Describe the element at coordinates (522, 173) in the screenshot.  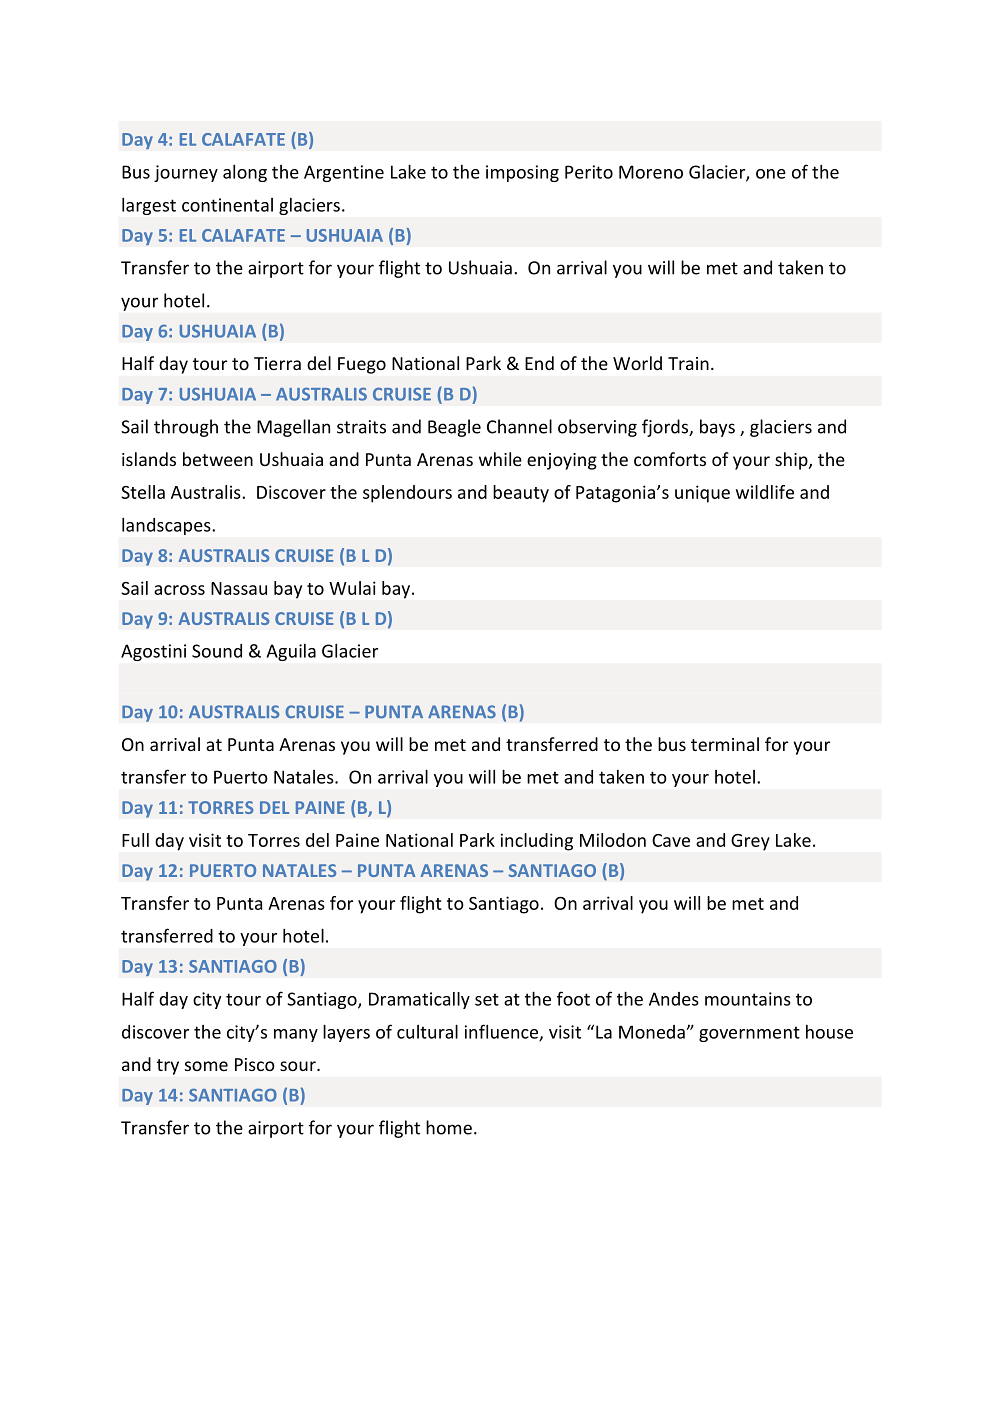
I see `imposing` at that location.
